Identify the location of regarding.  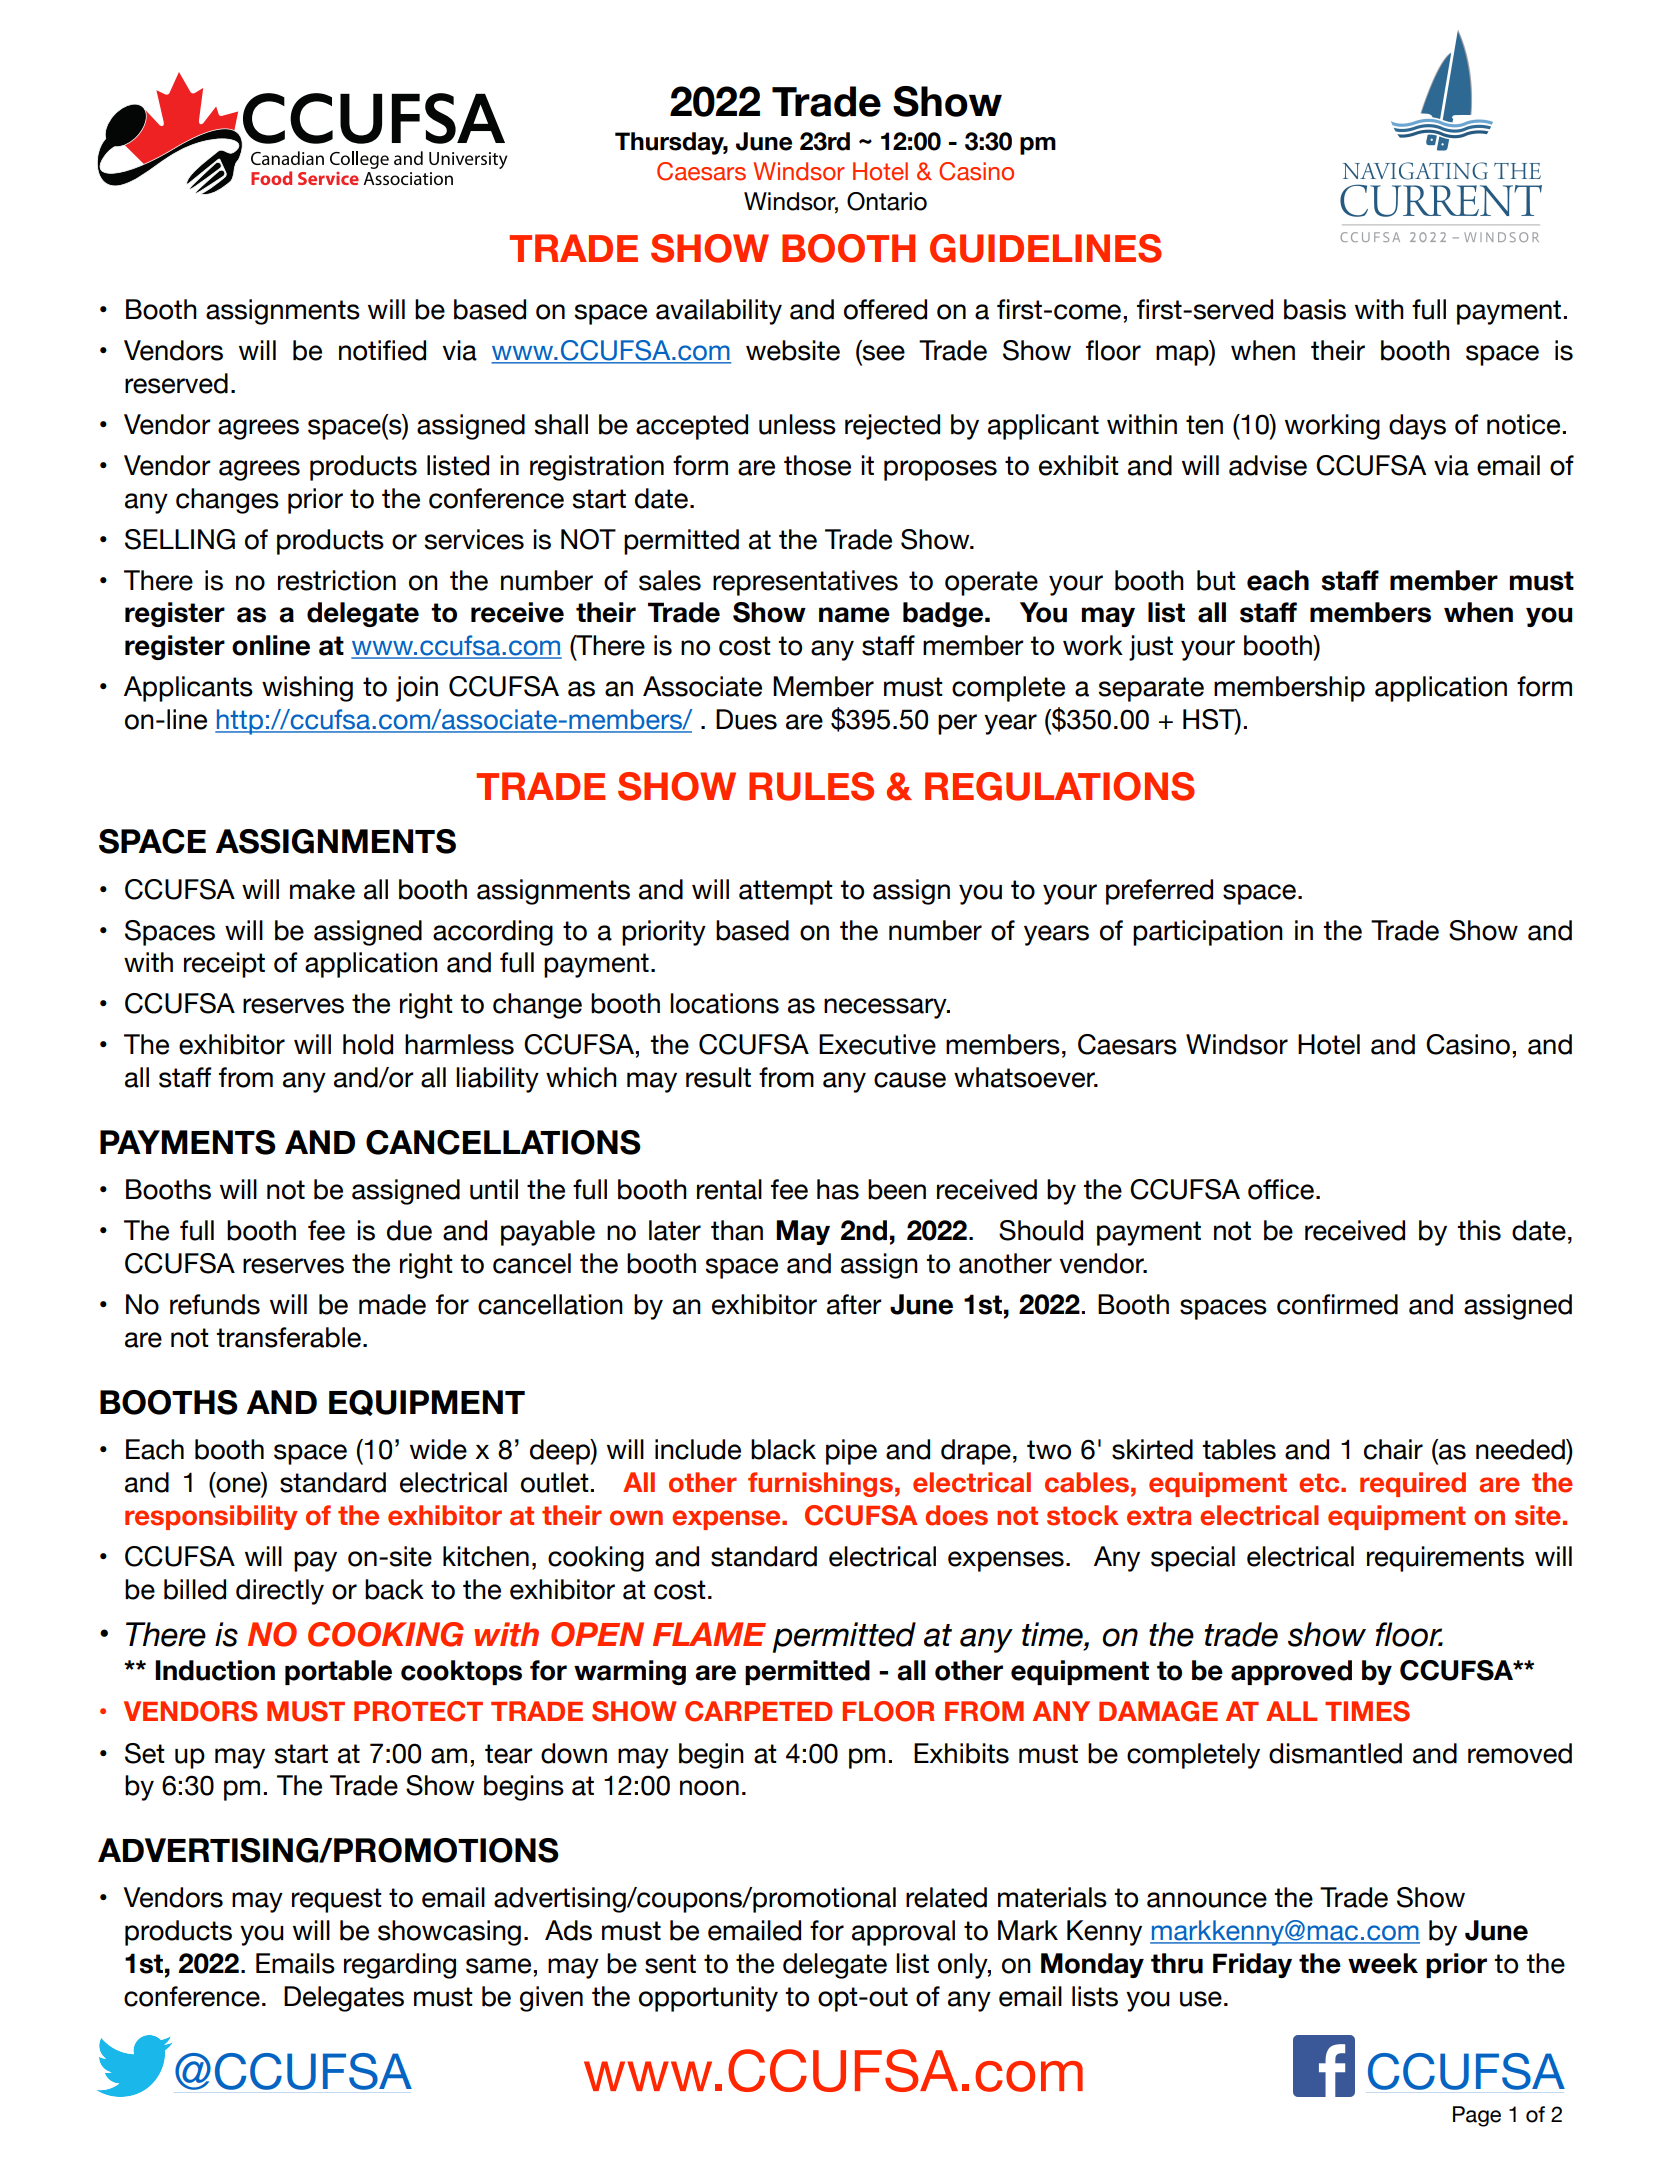
(400, 1966).
